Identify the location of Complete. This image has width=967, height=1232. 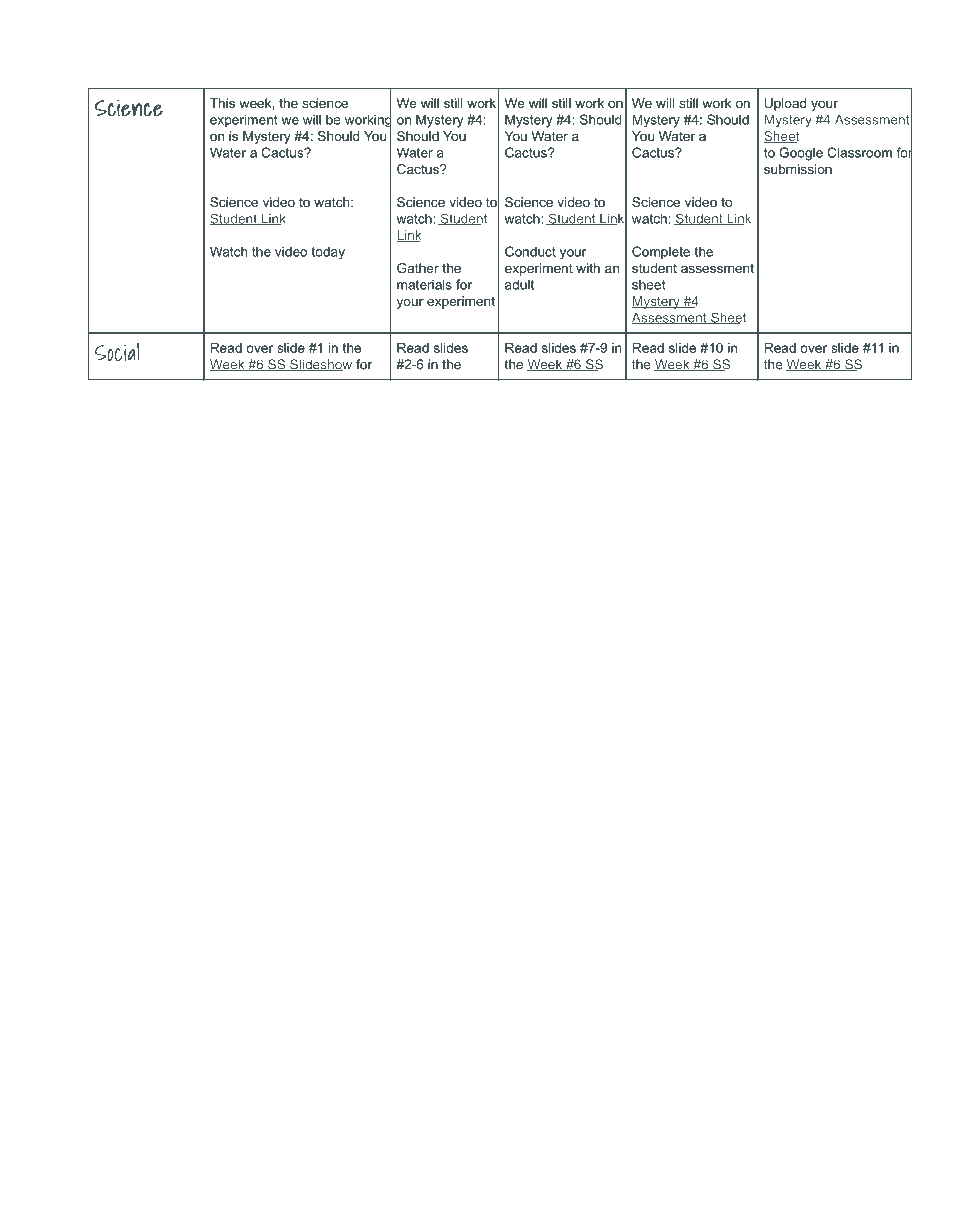
(661, 253).
